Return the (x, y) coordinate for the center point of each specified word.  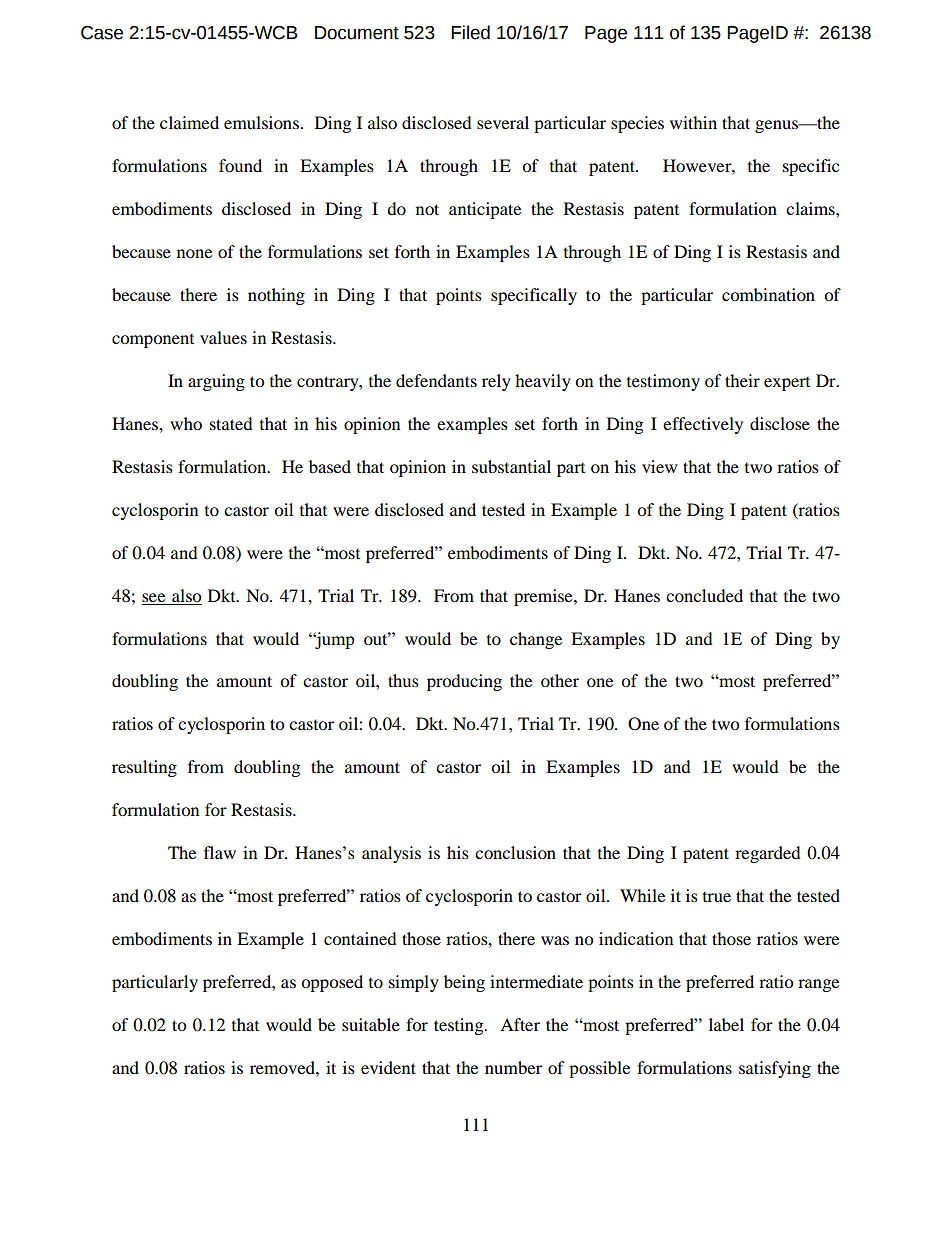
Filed (470, 32)
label (726, 1024)
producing (464, 682)
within (693, 122)
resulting (144, 768)
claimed (189, 122)
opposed (332, 983)
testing (460, 1026)
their (742, 380)
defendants (436, 380)
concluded (704, 595)
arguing (216, 382)
